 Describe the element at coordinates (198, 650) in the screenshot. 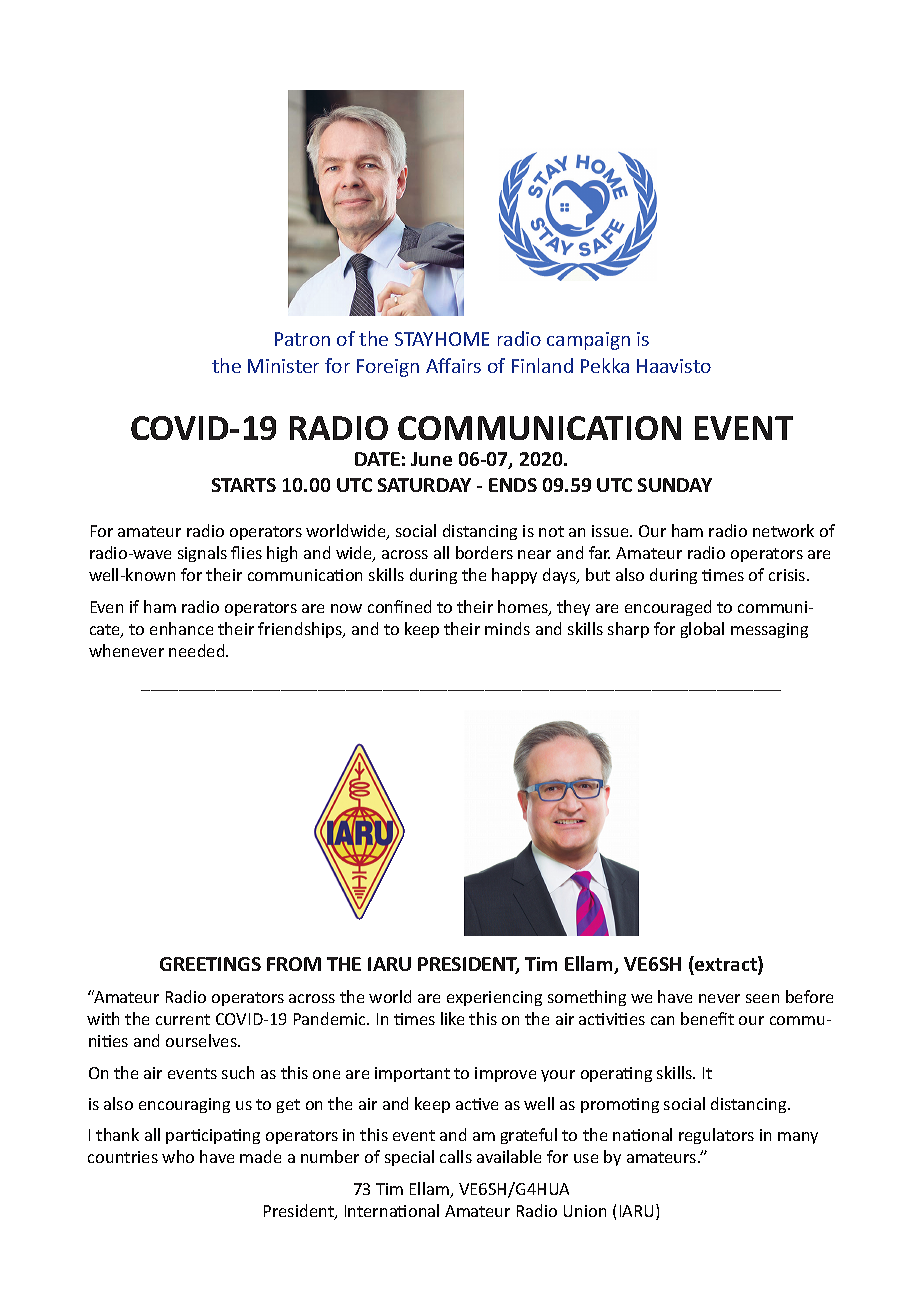

I see `needed` at that location.
